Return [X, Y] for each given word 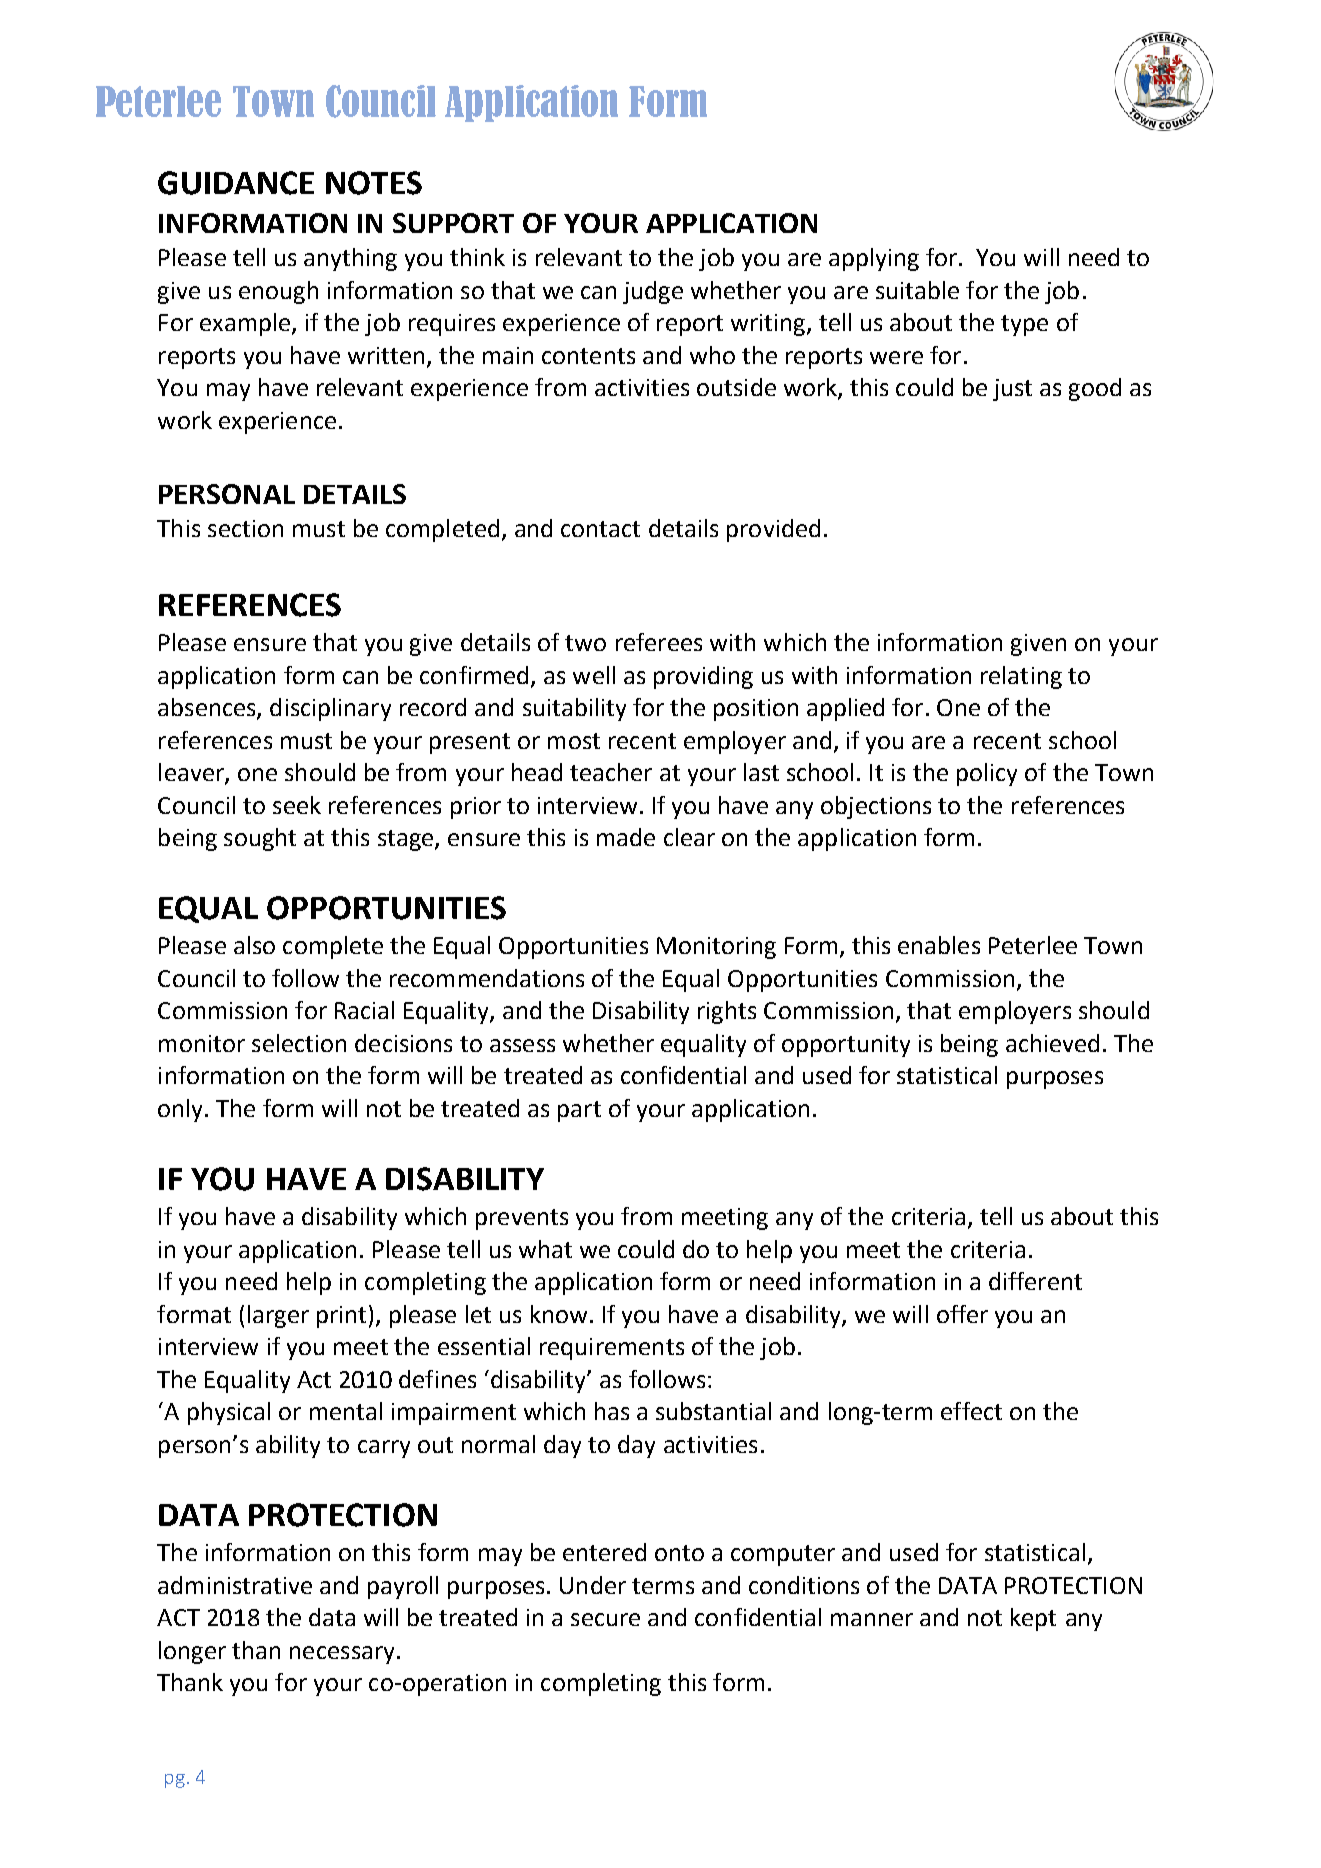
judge [653, 292]
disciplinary [330, 709]
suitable [917, 290]
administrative [235, 1585]
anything [350, 259]
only [182, 1110]
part [579, 1111]
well [594, 675]
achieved [1052, 1043]
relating [1021, 677]
